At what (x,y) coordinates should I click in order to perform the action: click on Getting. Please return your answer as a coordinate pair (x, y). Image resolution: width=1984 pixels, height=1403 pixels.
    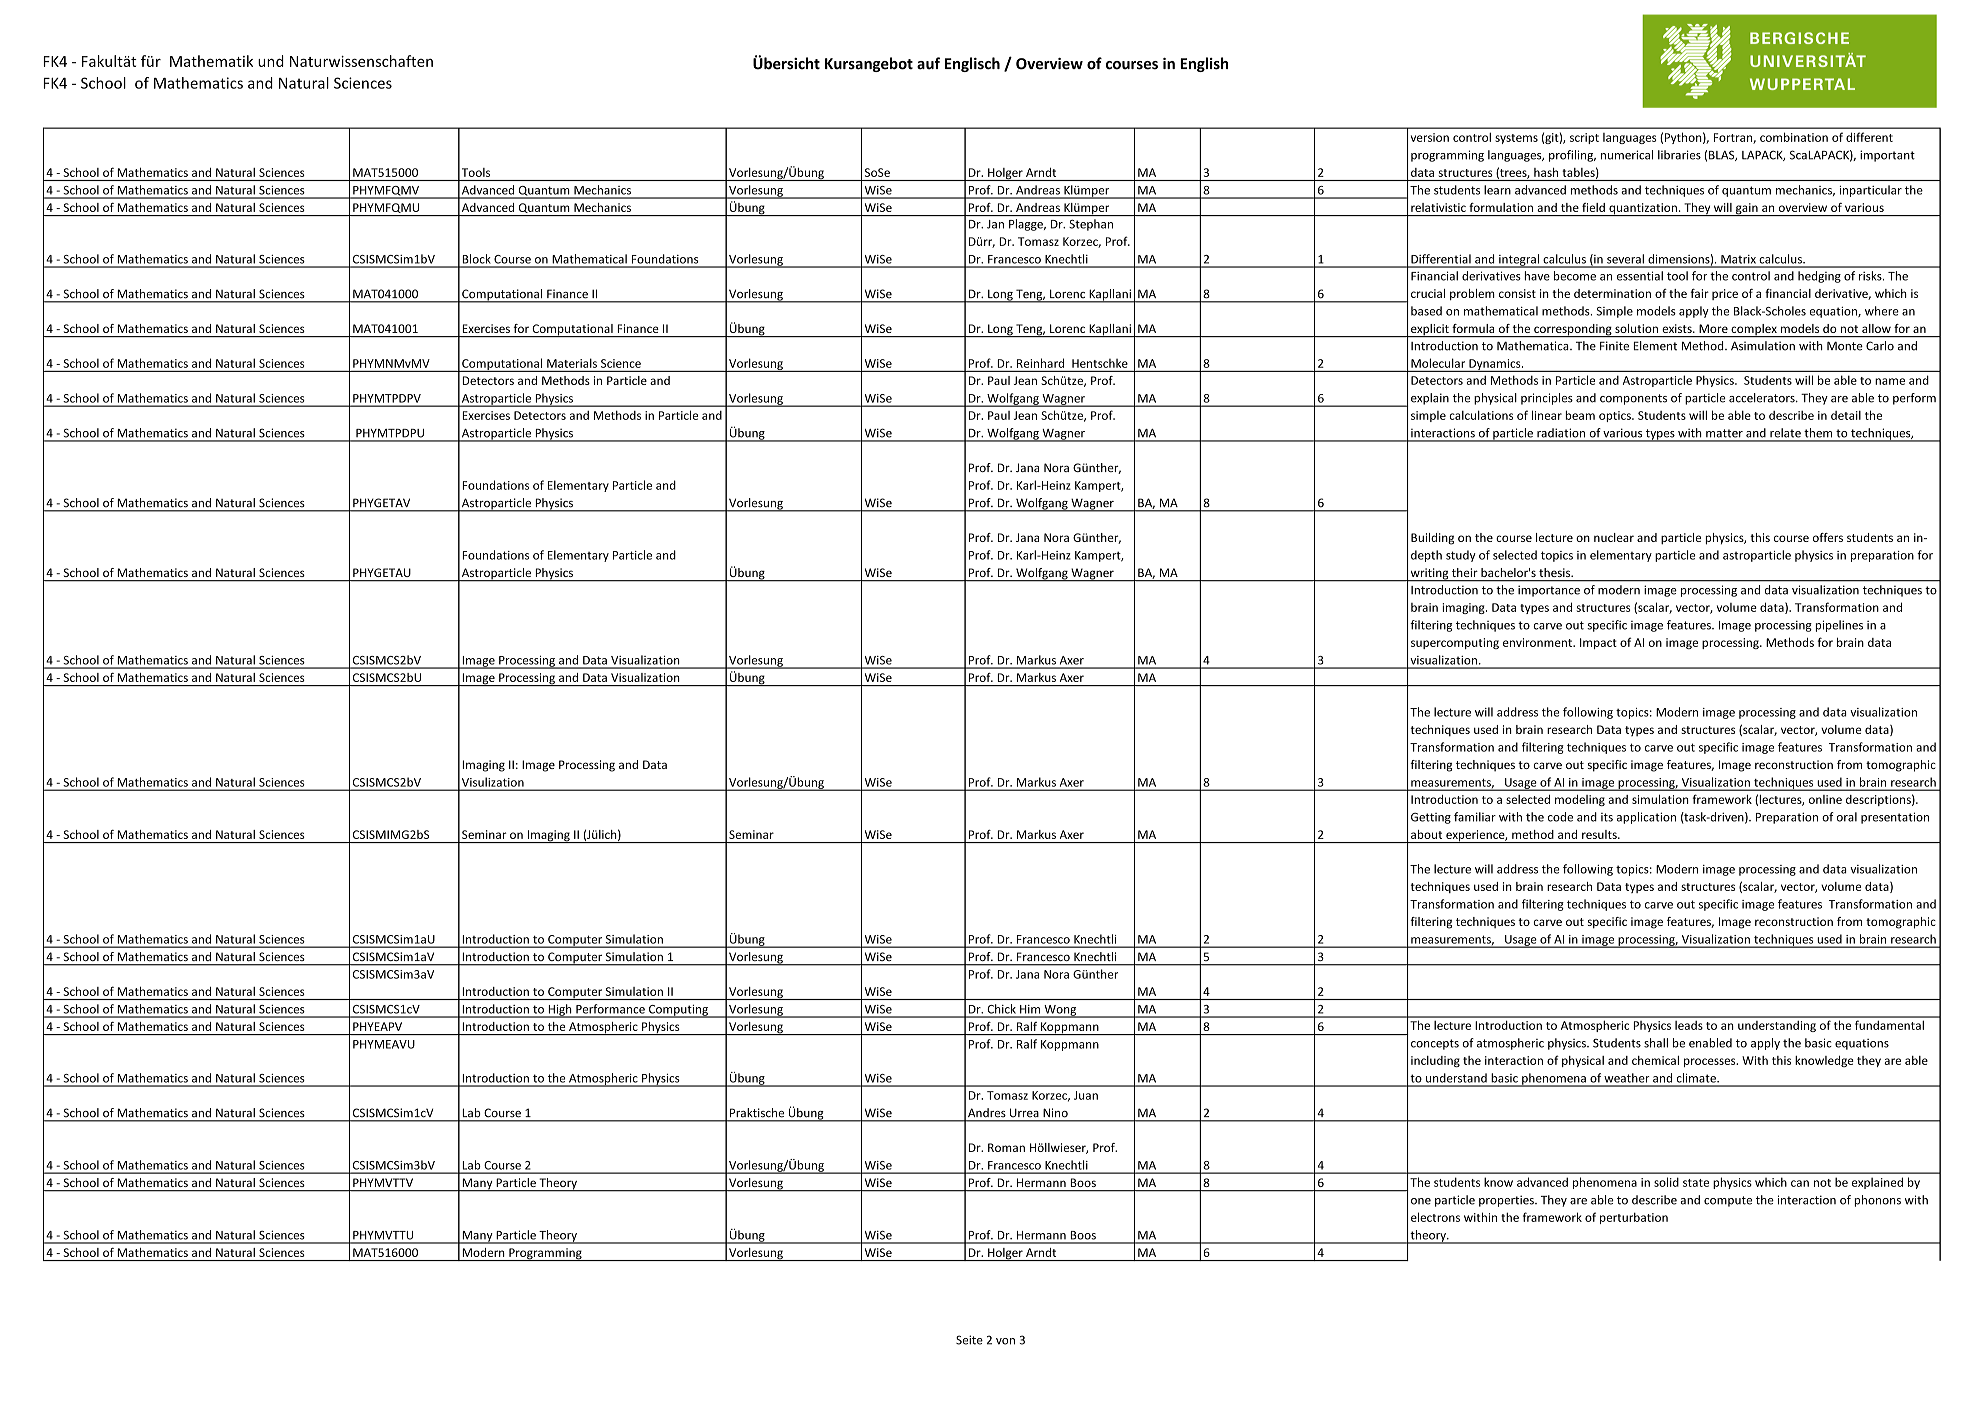
    Looking at the image, I should click on (1431, 818).
